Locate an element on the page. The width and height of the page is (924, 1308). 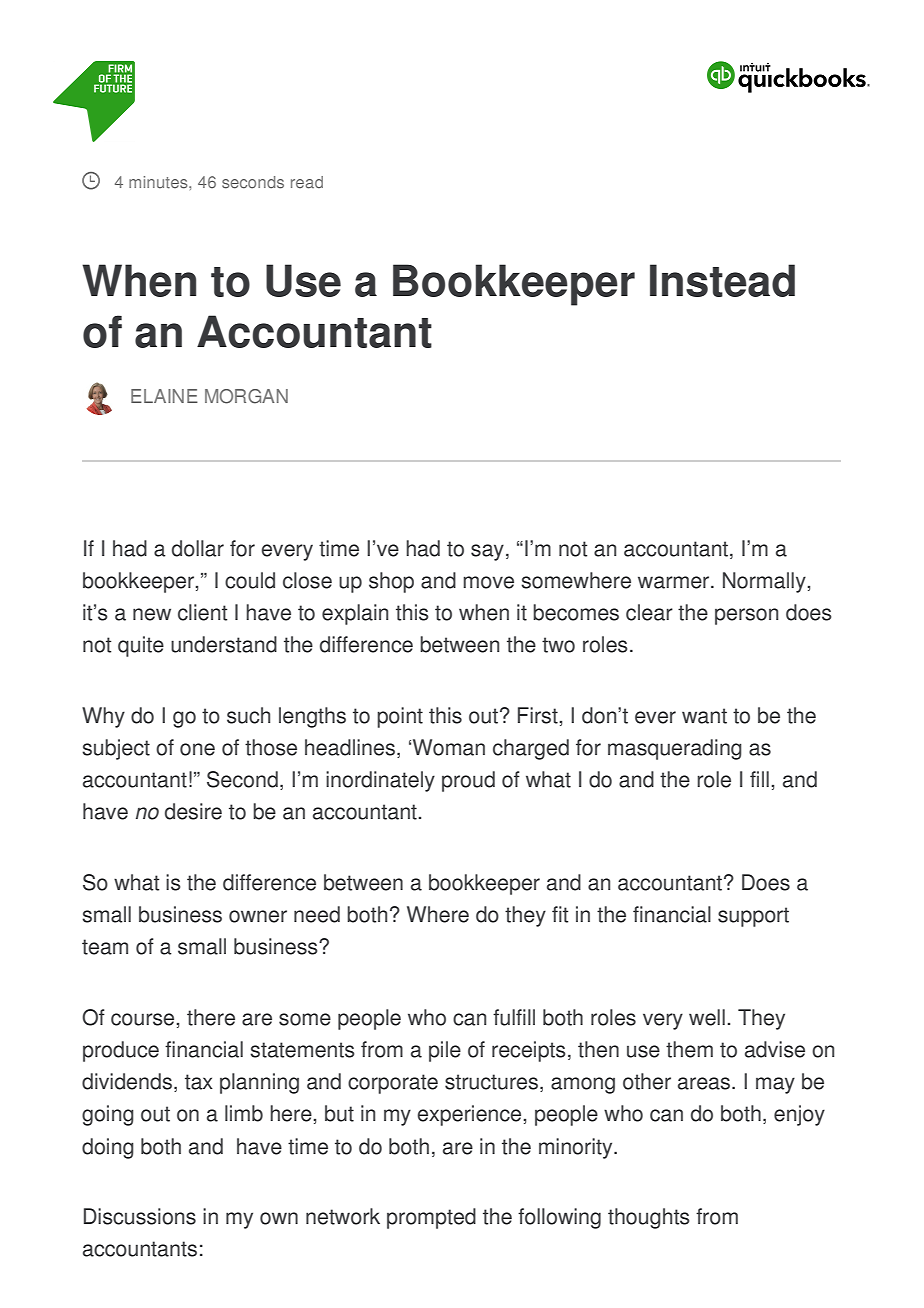
warmer is located at coordinates (675, 582).
